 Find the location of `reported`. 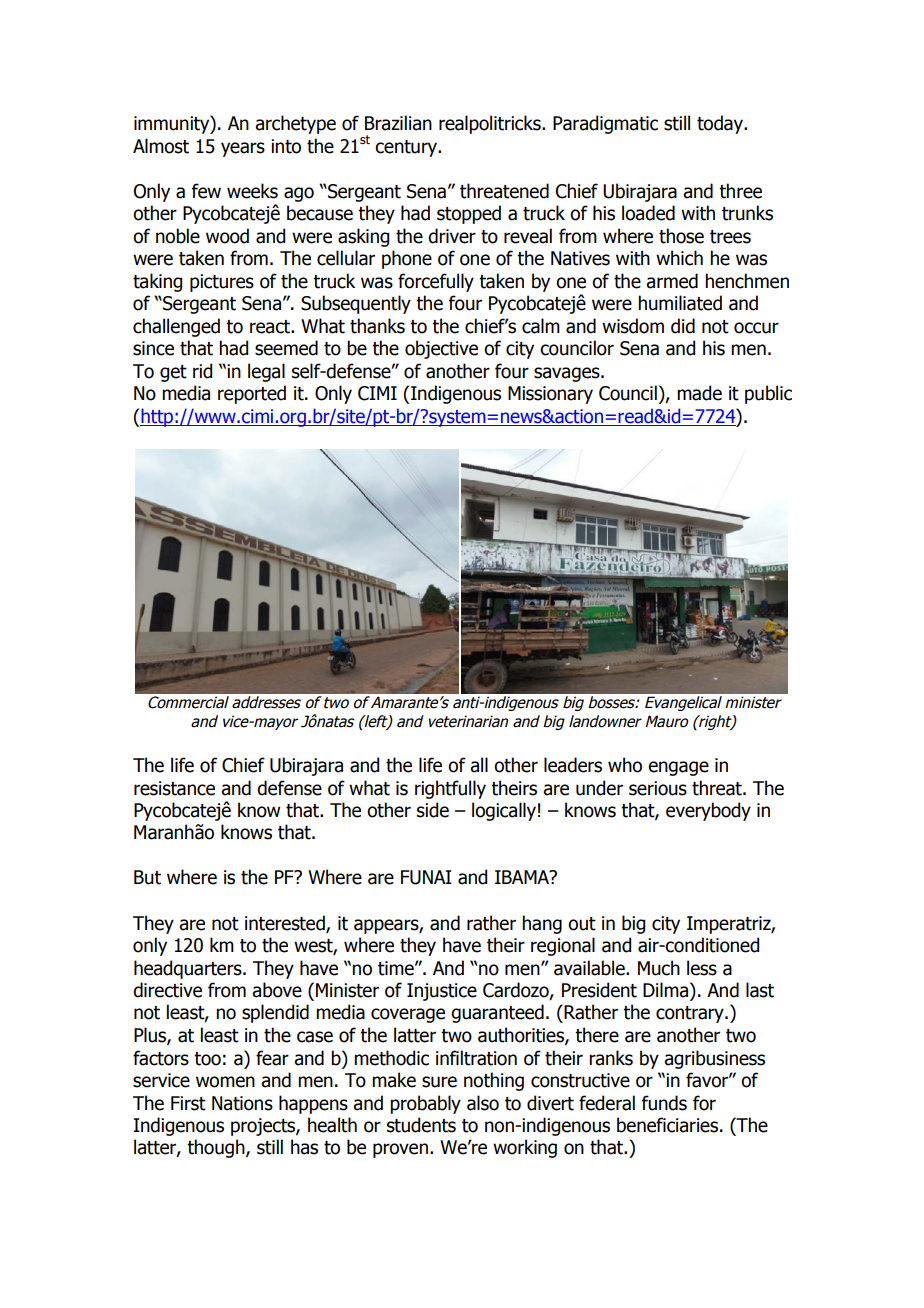

reported is located at coordinates (252, 394).
